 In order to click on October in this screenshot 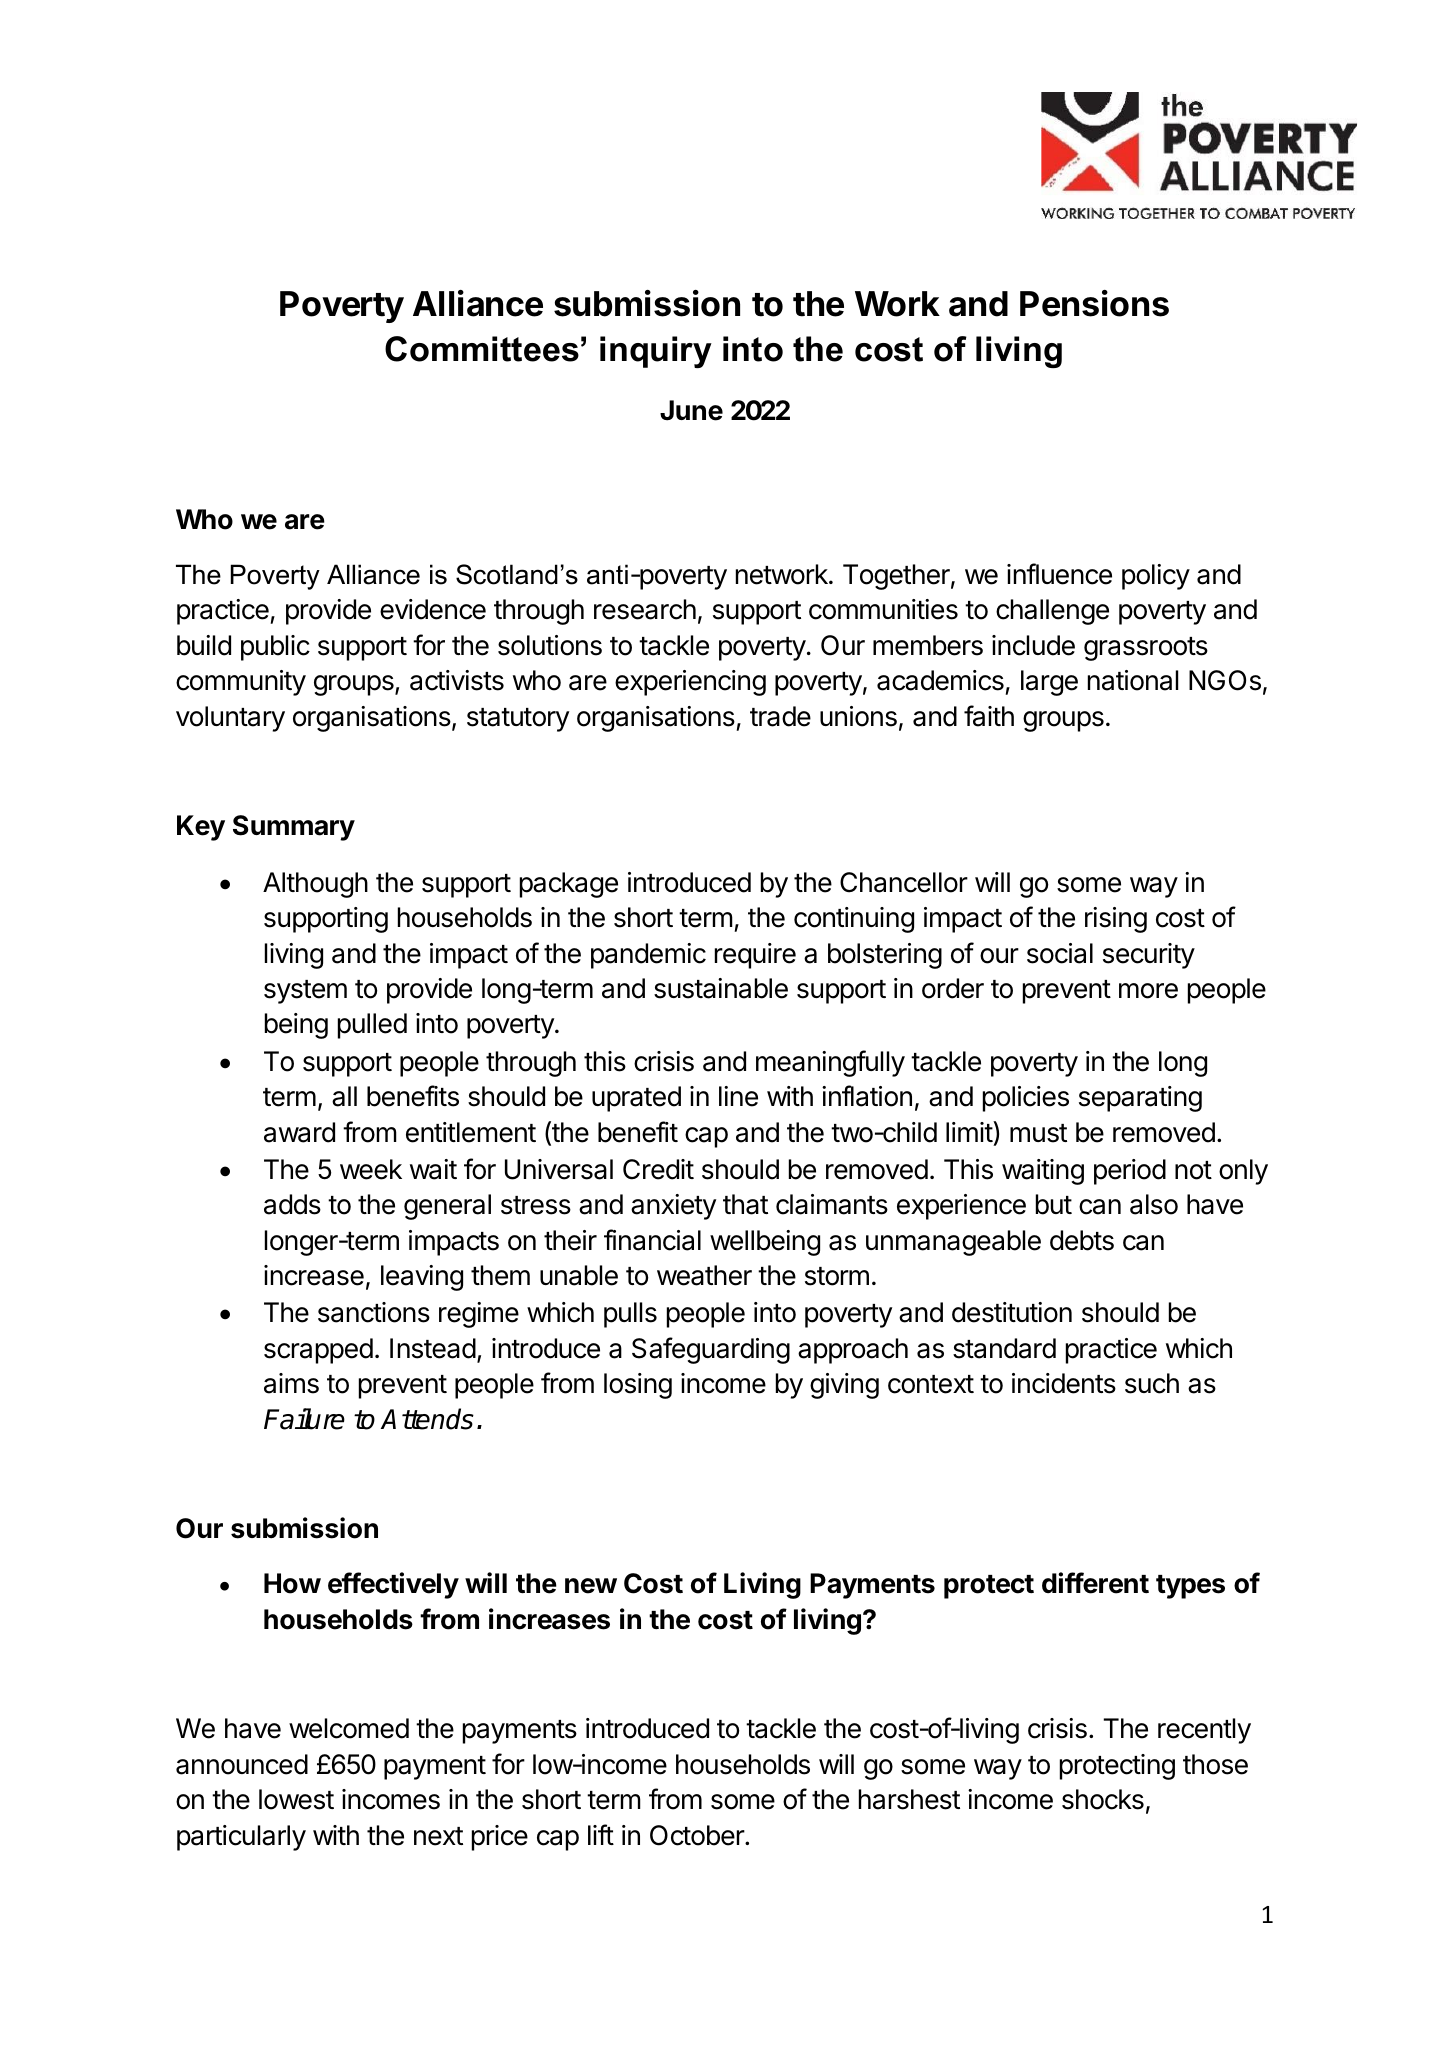, I will do `click(698, 1835)`.
